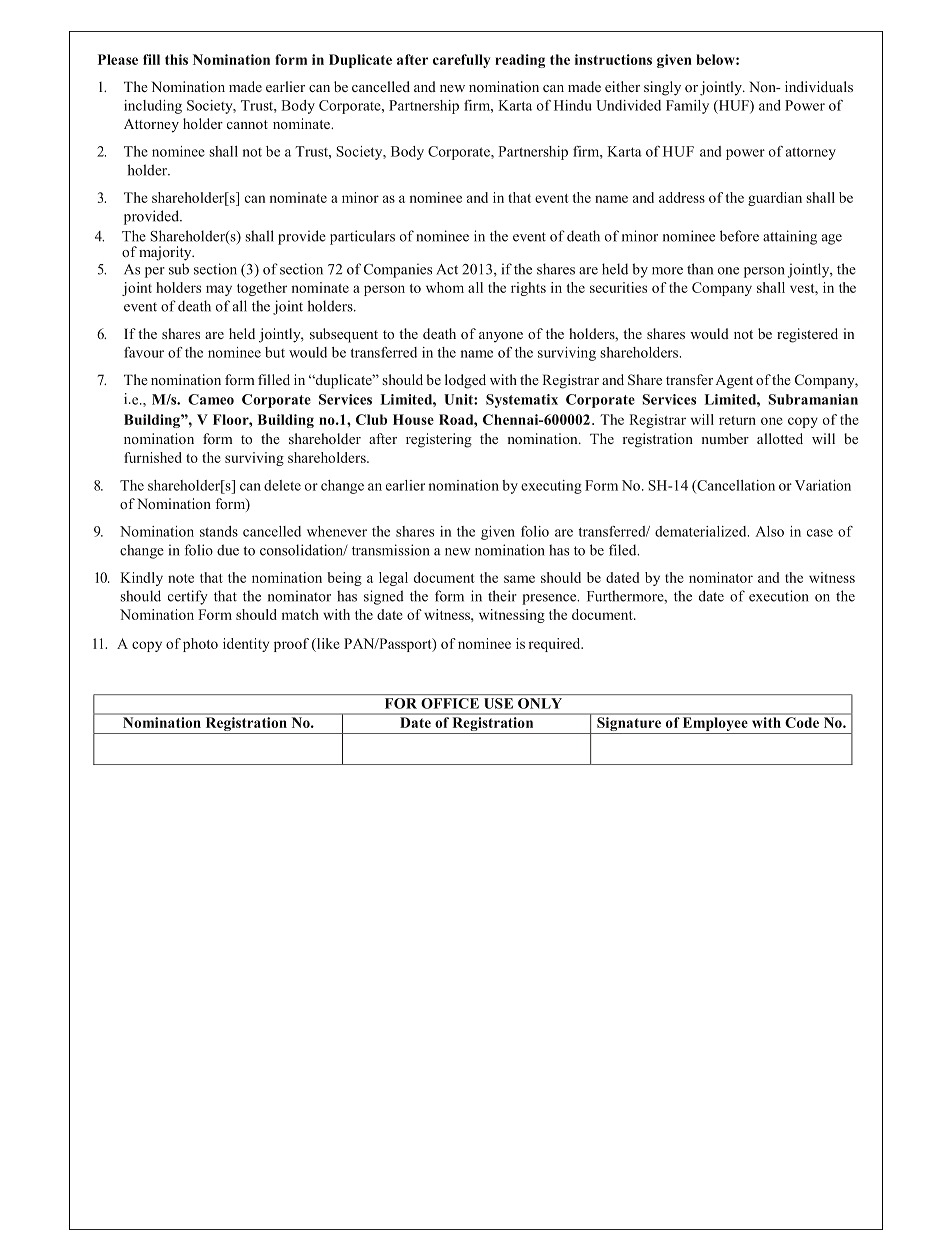  Describe the element at coordinates (362, 237) in the screenshot. I see `particulars` at that location.
